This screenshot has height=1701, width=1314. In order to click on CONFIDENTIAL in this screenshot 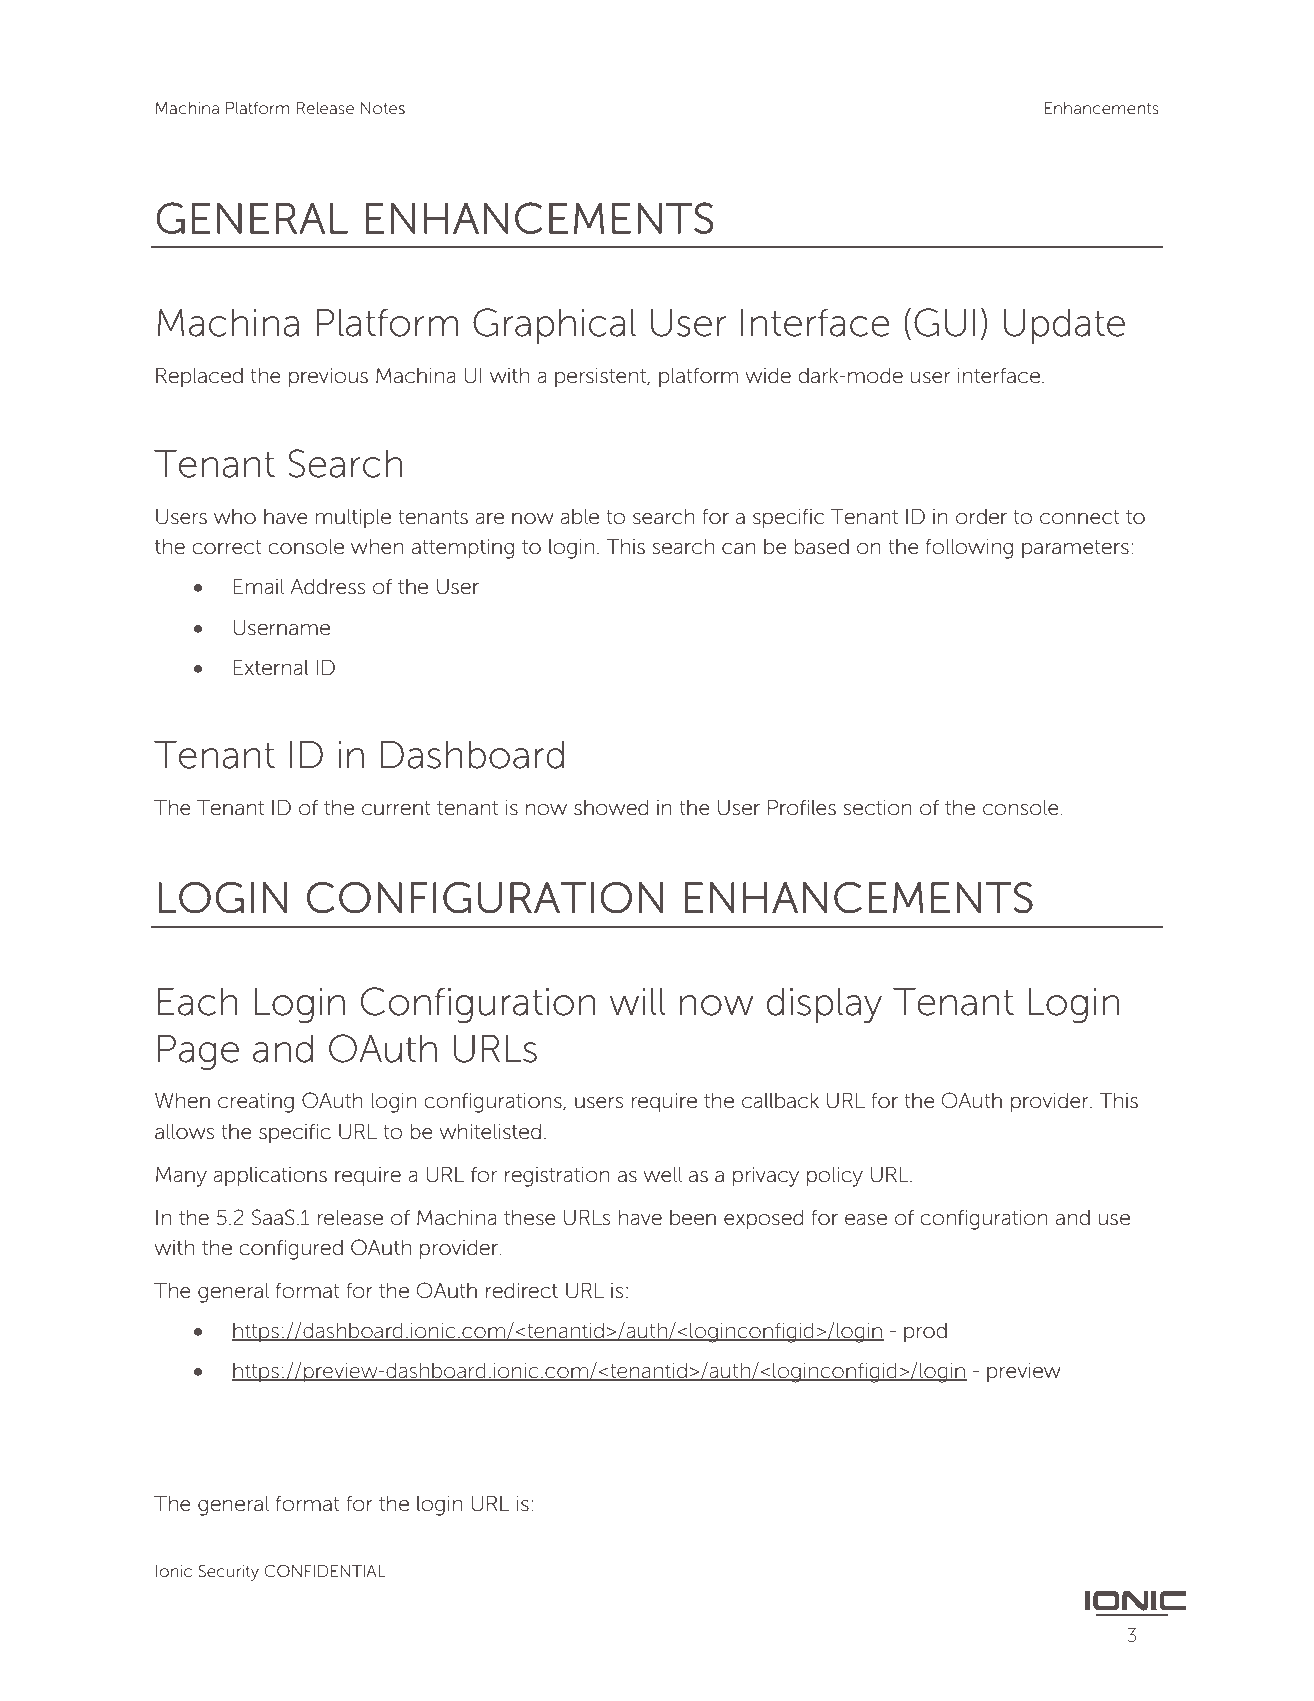, I will do `click(325, 1571)`.
